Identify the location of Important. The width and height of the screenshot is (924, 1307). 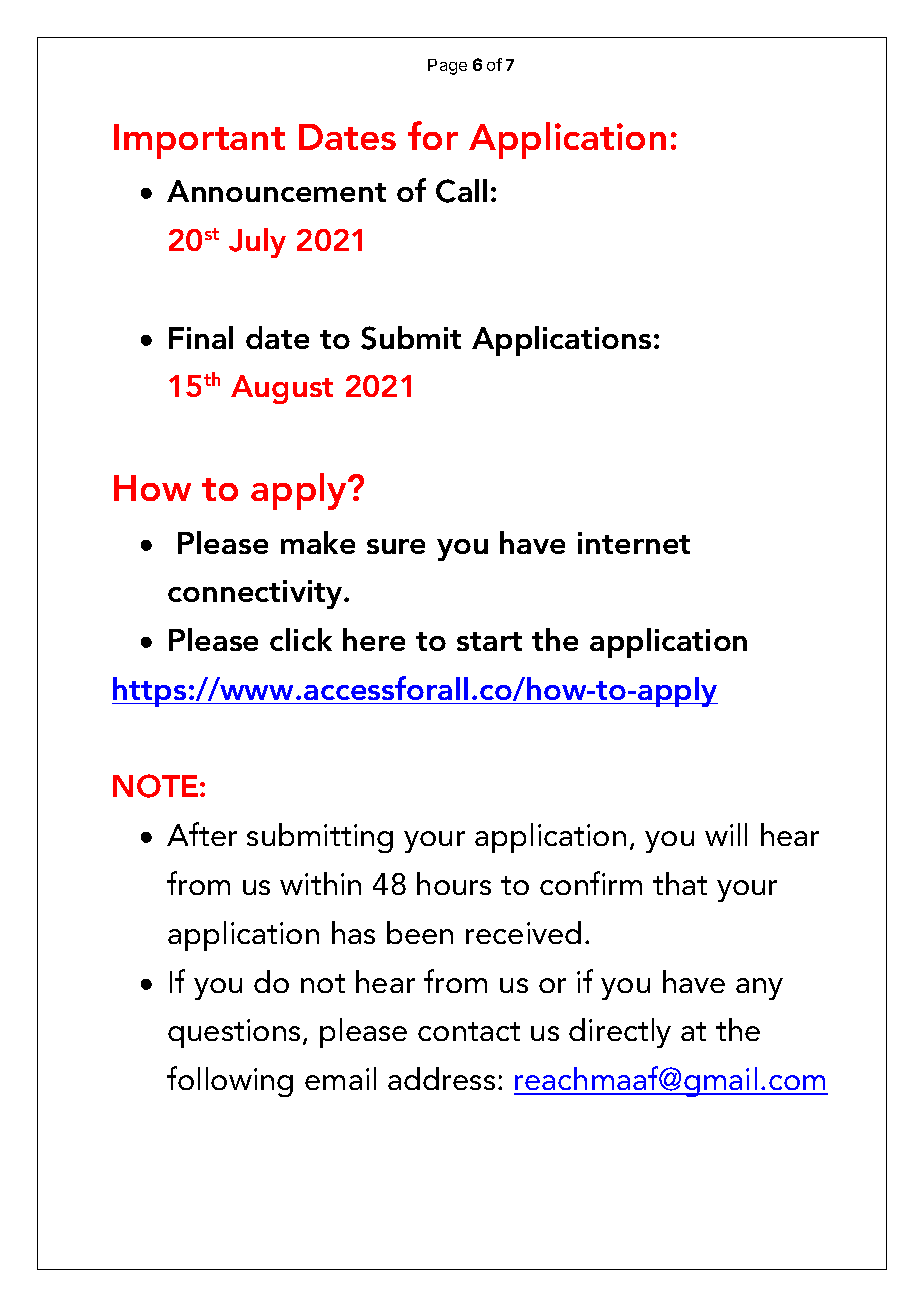
(199, 141).
